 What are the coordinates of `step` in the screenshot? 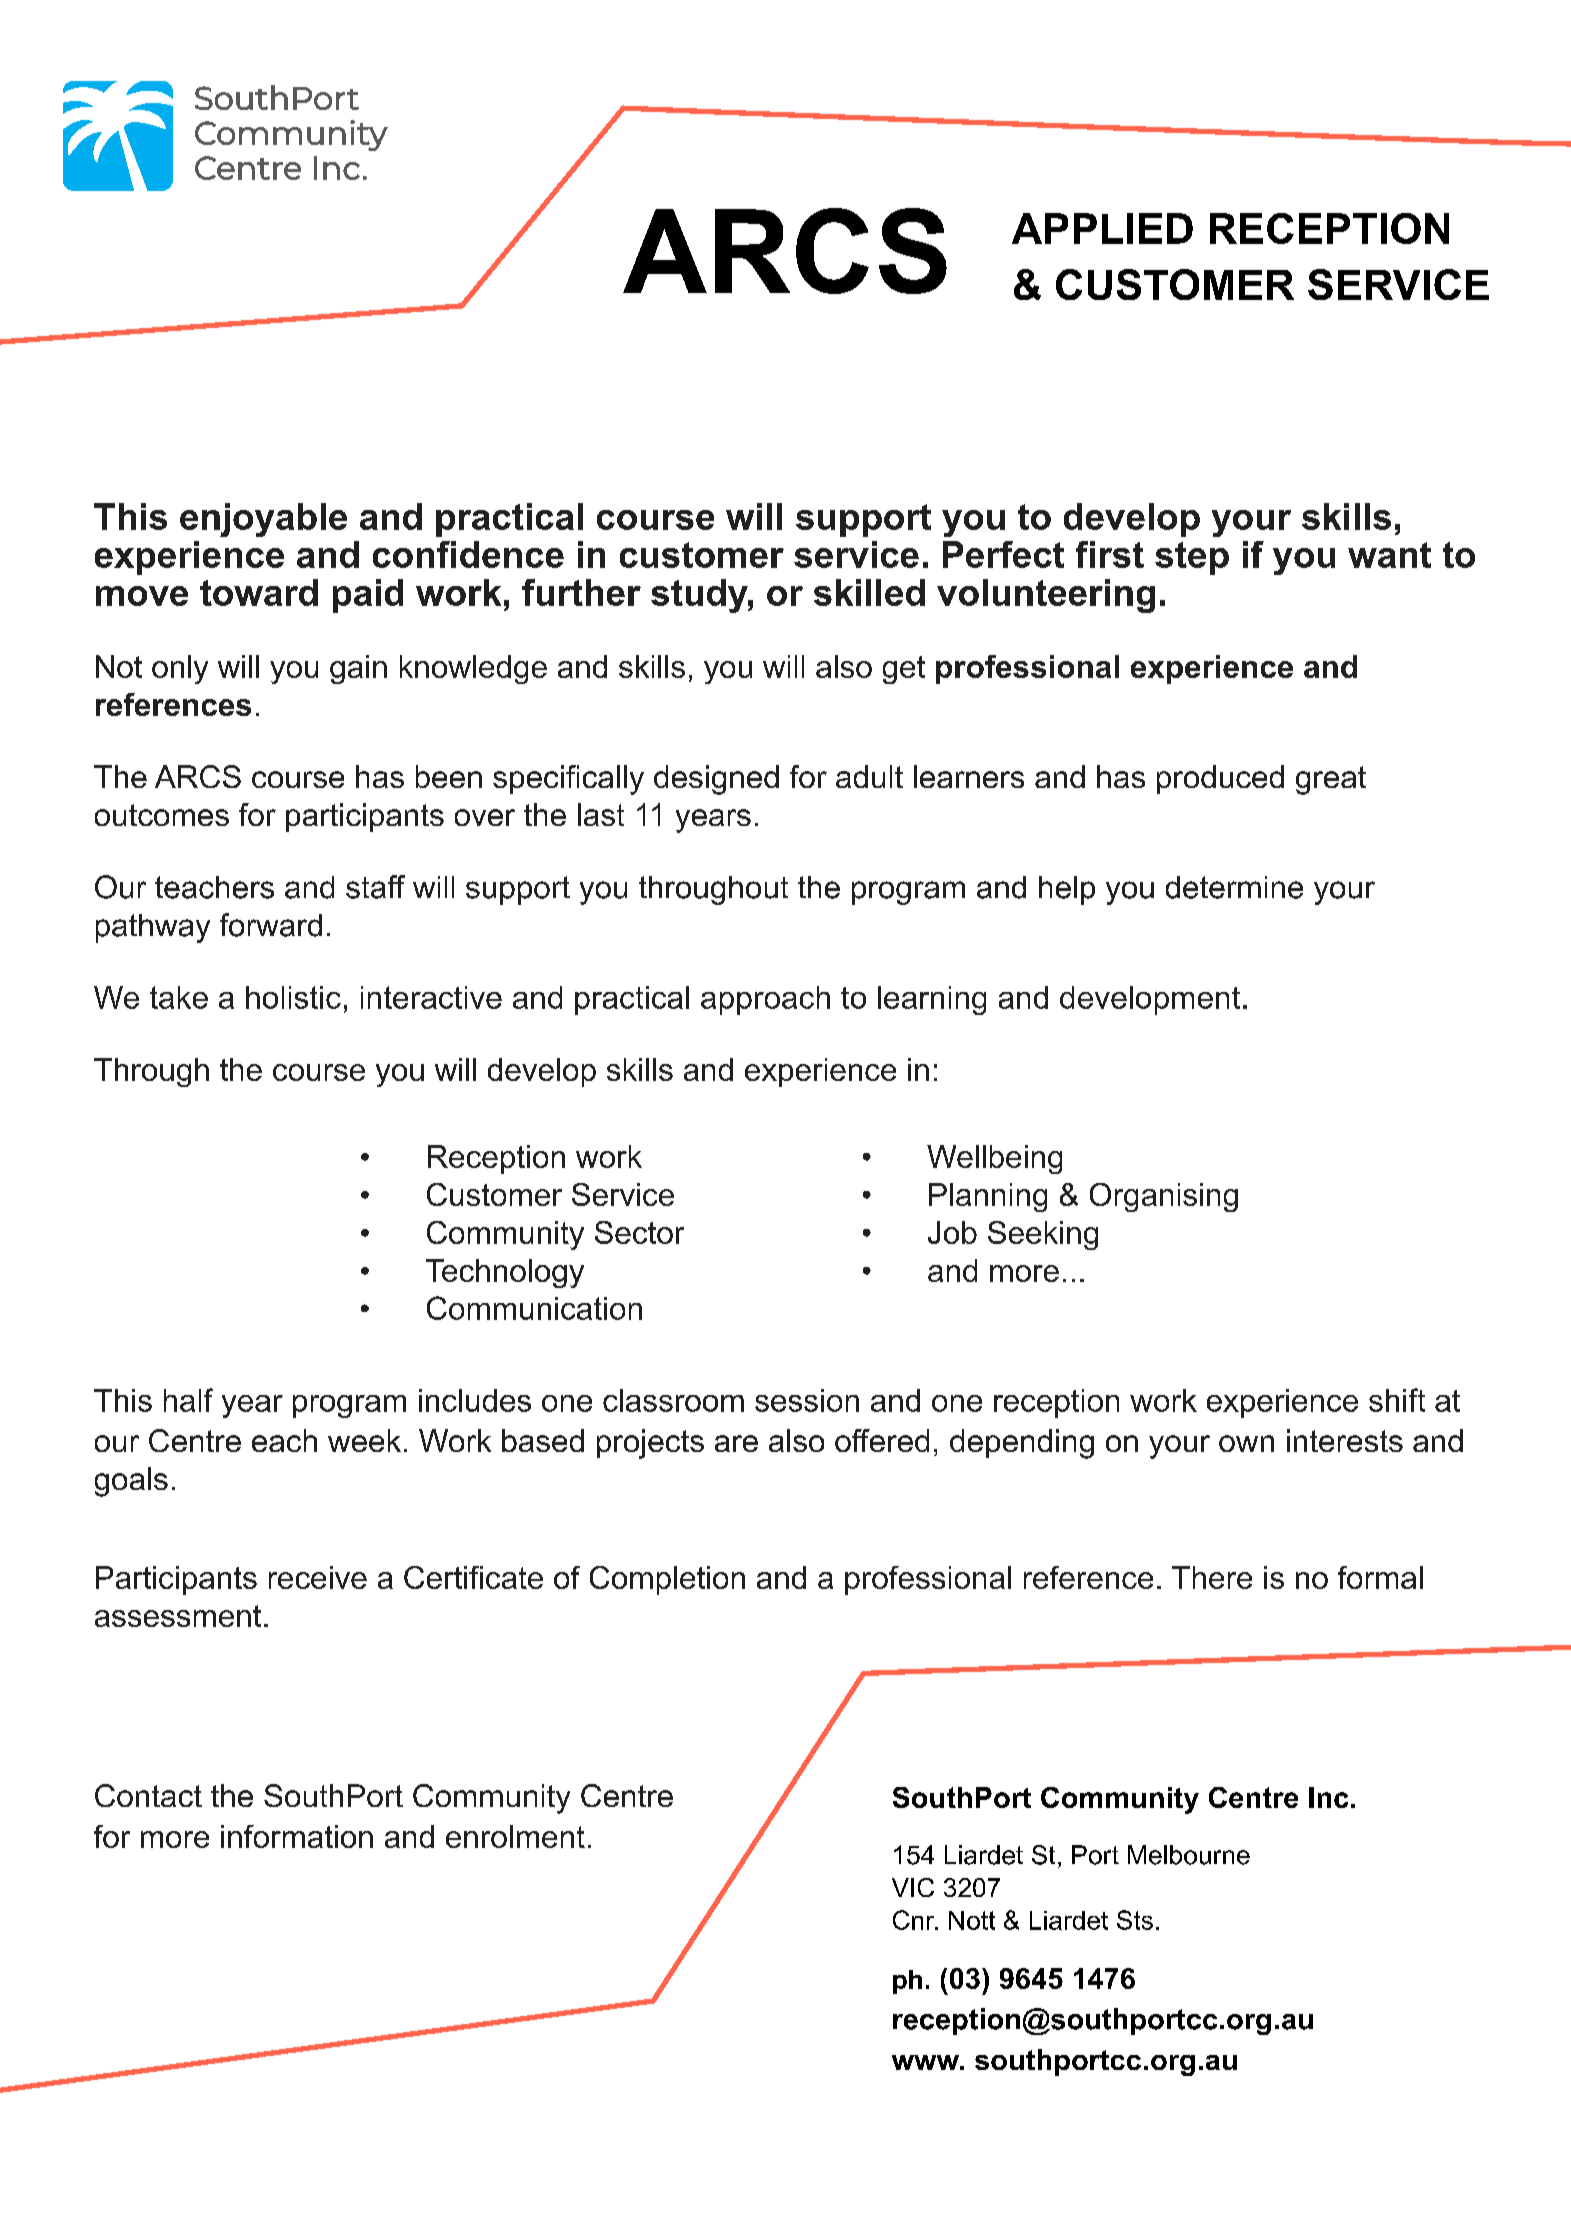 It's located at (1192, 558).
